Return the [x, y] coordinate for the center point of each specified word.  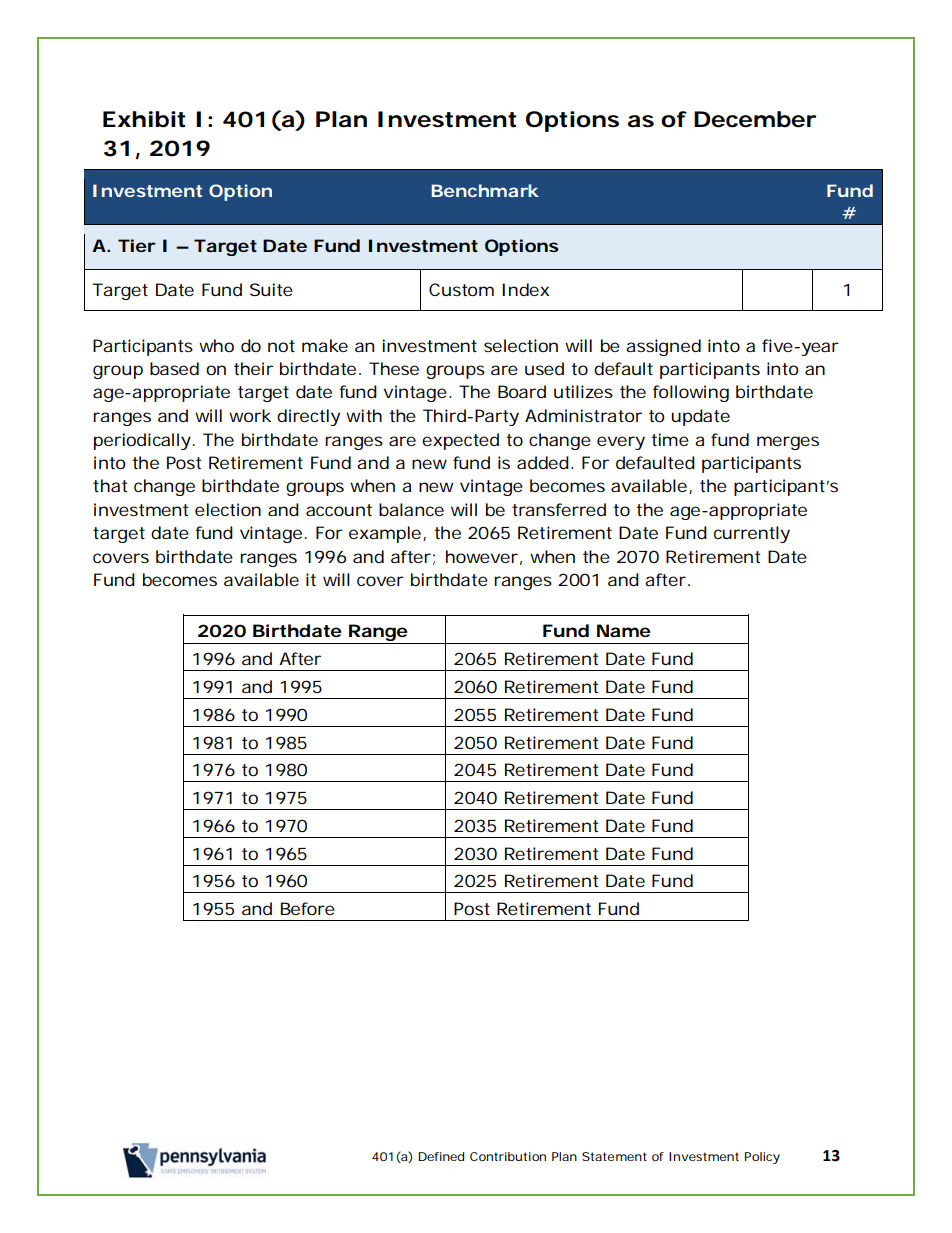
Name [624, 630]
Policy [762, 1158]
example [386, 534]
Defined [441, 1156]
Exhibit [144, 119]
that [110, 485]
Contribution [508, 1156]
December [755, 119]
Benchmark [485, 190]
